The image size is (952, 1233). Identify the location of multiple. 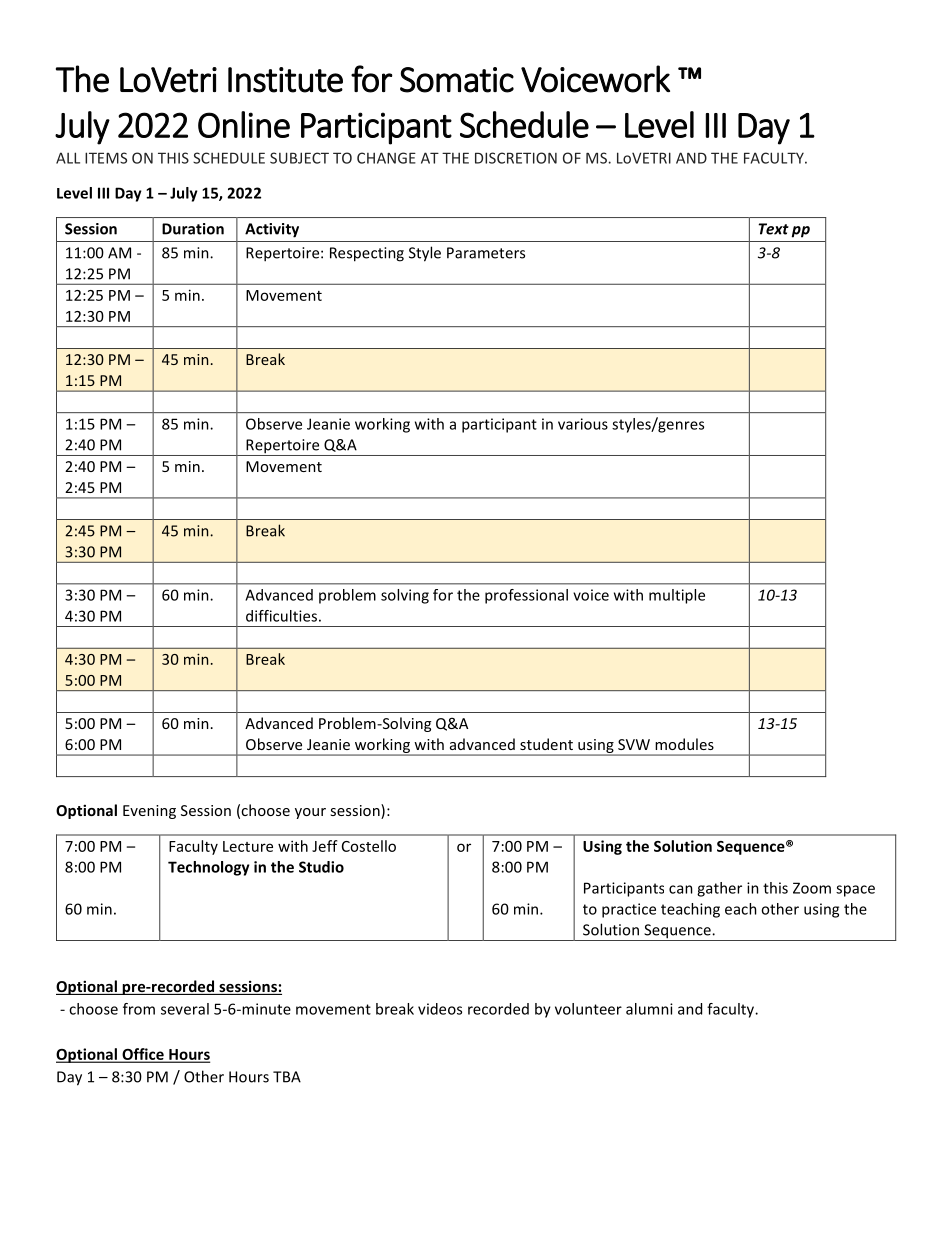
(677, 596).
